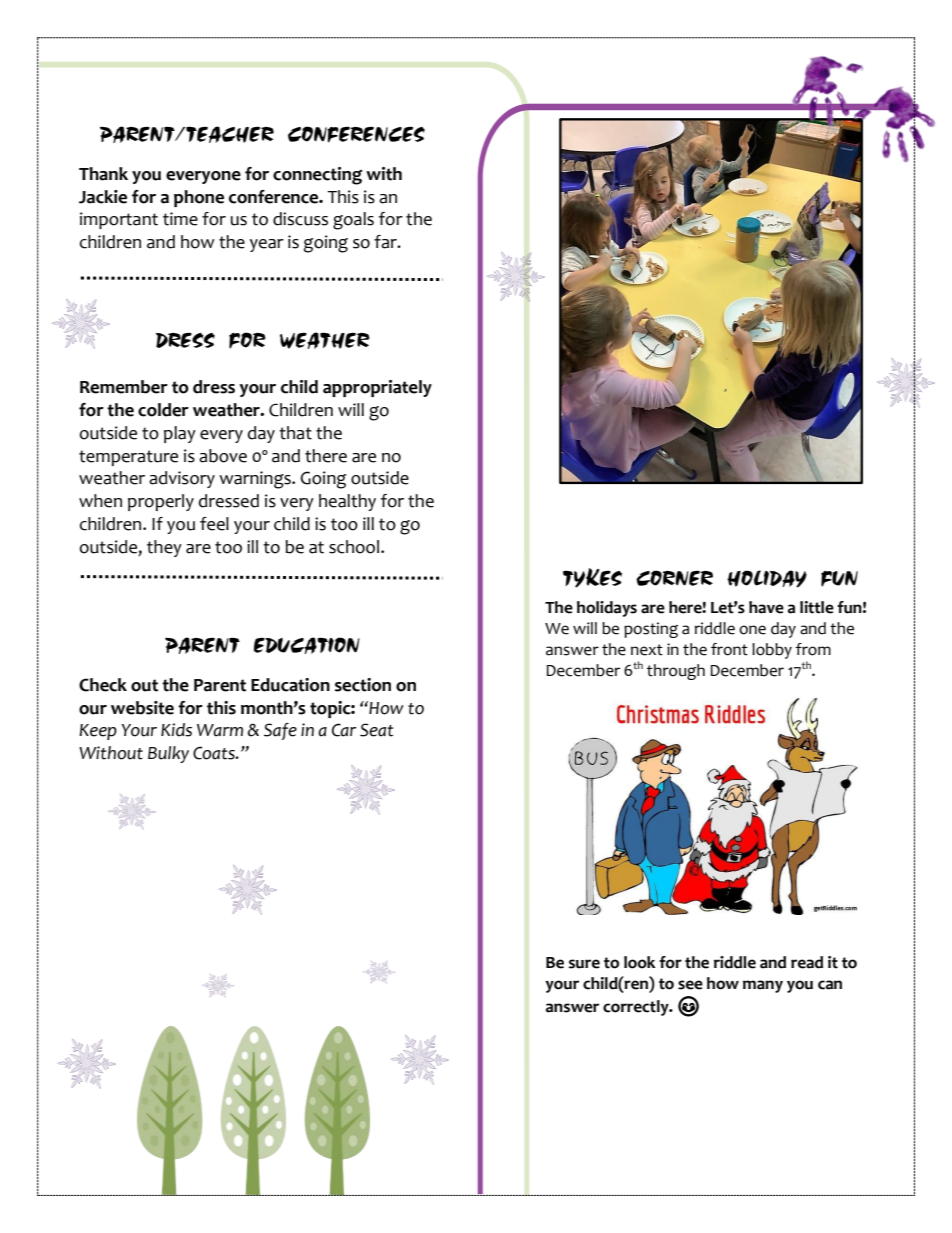 The height and width of the screenshot is (1233, 952). What do you see at coordinates (353, 221) in the screenshot?
I see `goals` at bounding box center [353, 221].
